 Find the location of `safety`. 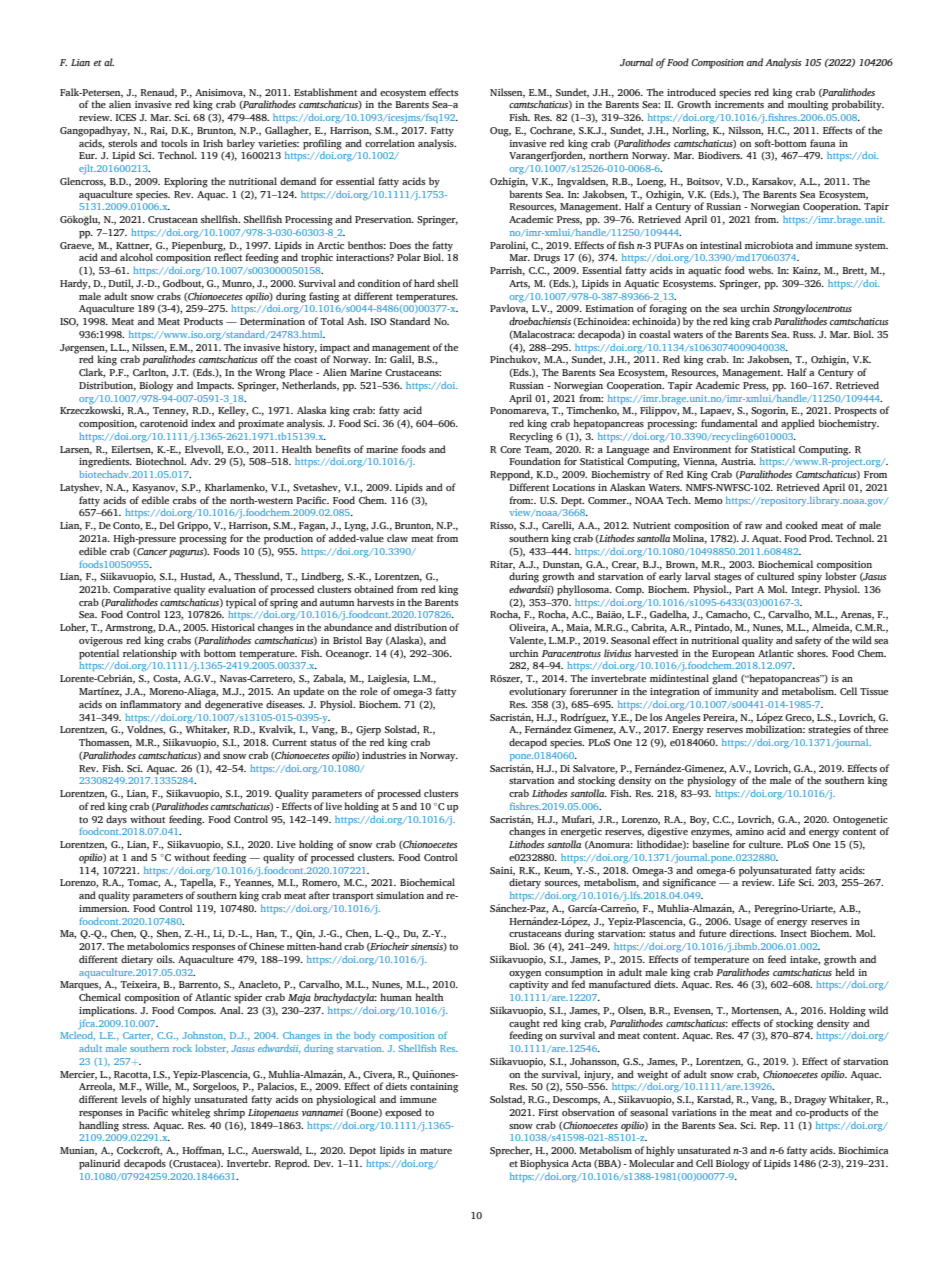

safety is located at coordinates (808, 641).
